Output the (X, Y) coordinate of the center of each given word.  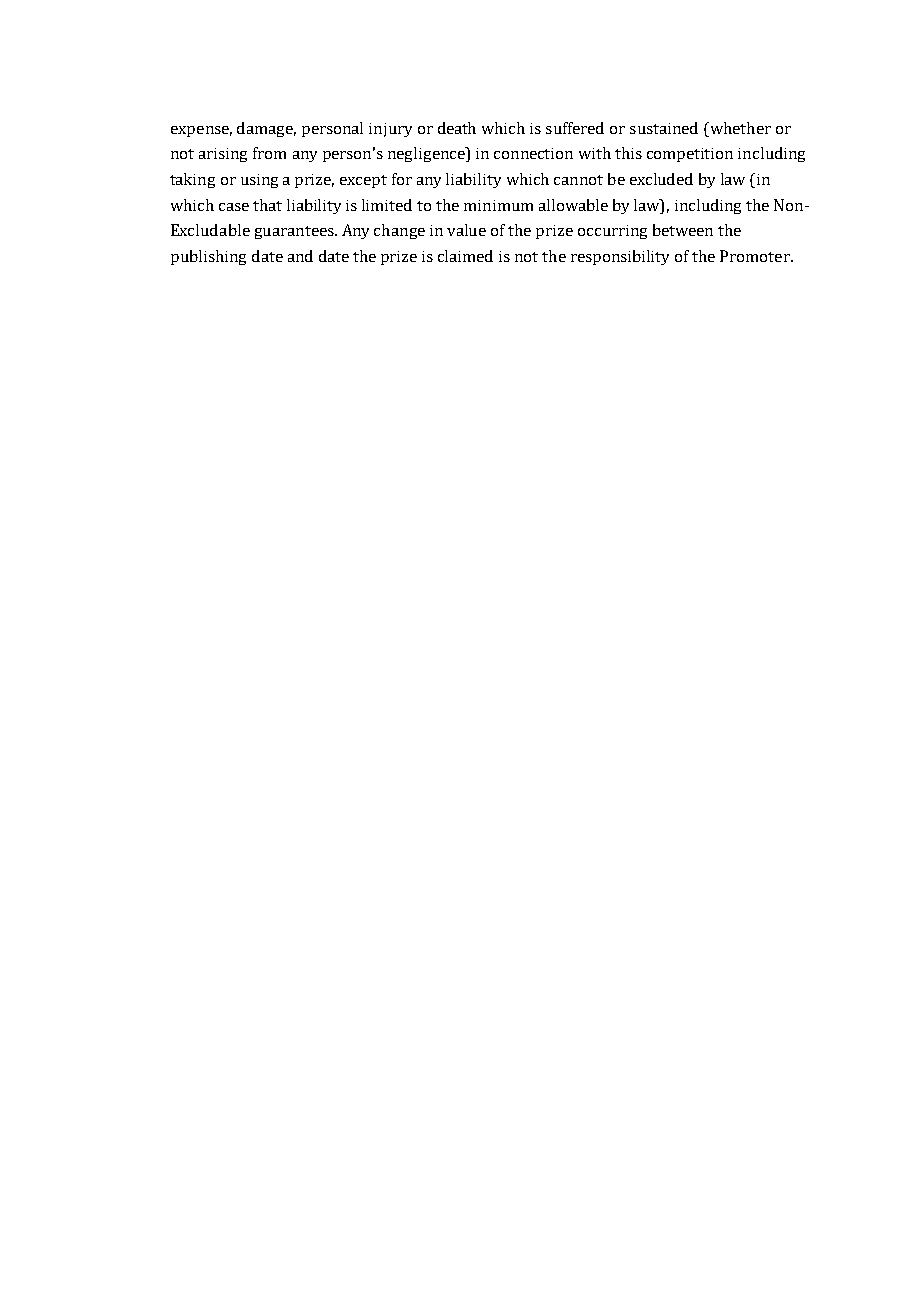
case (234, 207)
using (259, 181)
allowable (573, 205)
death (457, 128)
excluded (661, 179)
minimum (498, 205)
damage (266, 129)
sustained (664, 128)
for (402, 179)
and (300, 256)
